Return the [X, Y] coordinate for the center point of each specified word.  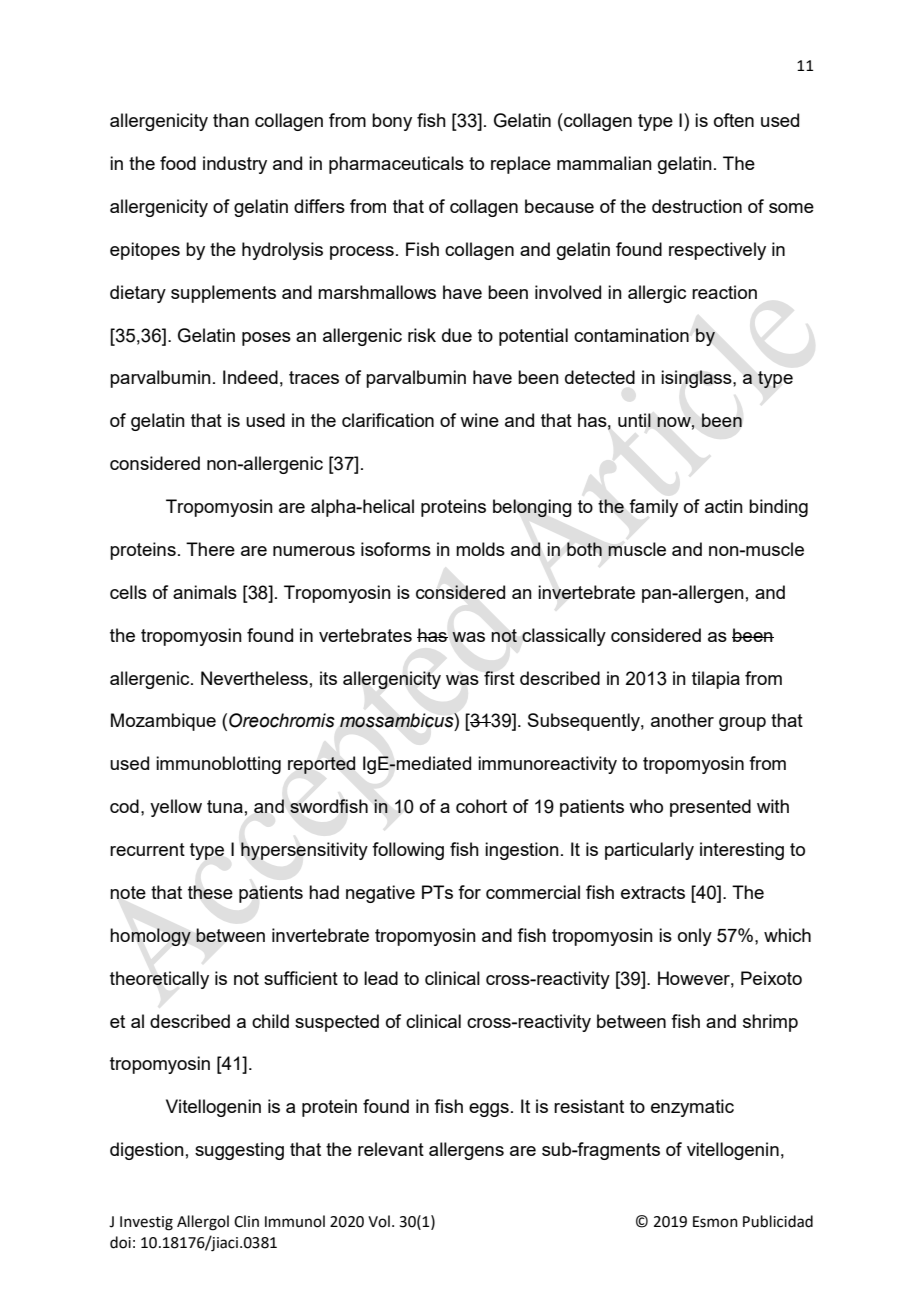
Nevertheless [254, 678]
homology [150, 937]
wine [479, 420]
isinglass [697, 379]
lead [381, 978]
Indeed [250, 377]
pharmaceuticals [396, 165]
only [695, 937]
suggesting [239, 1151]
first [499, 678]
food [178, 163]
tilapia [716, 680]
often [734, 120]
